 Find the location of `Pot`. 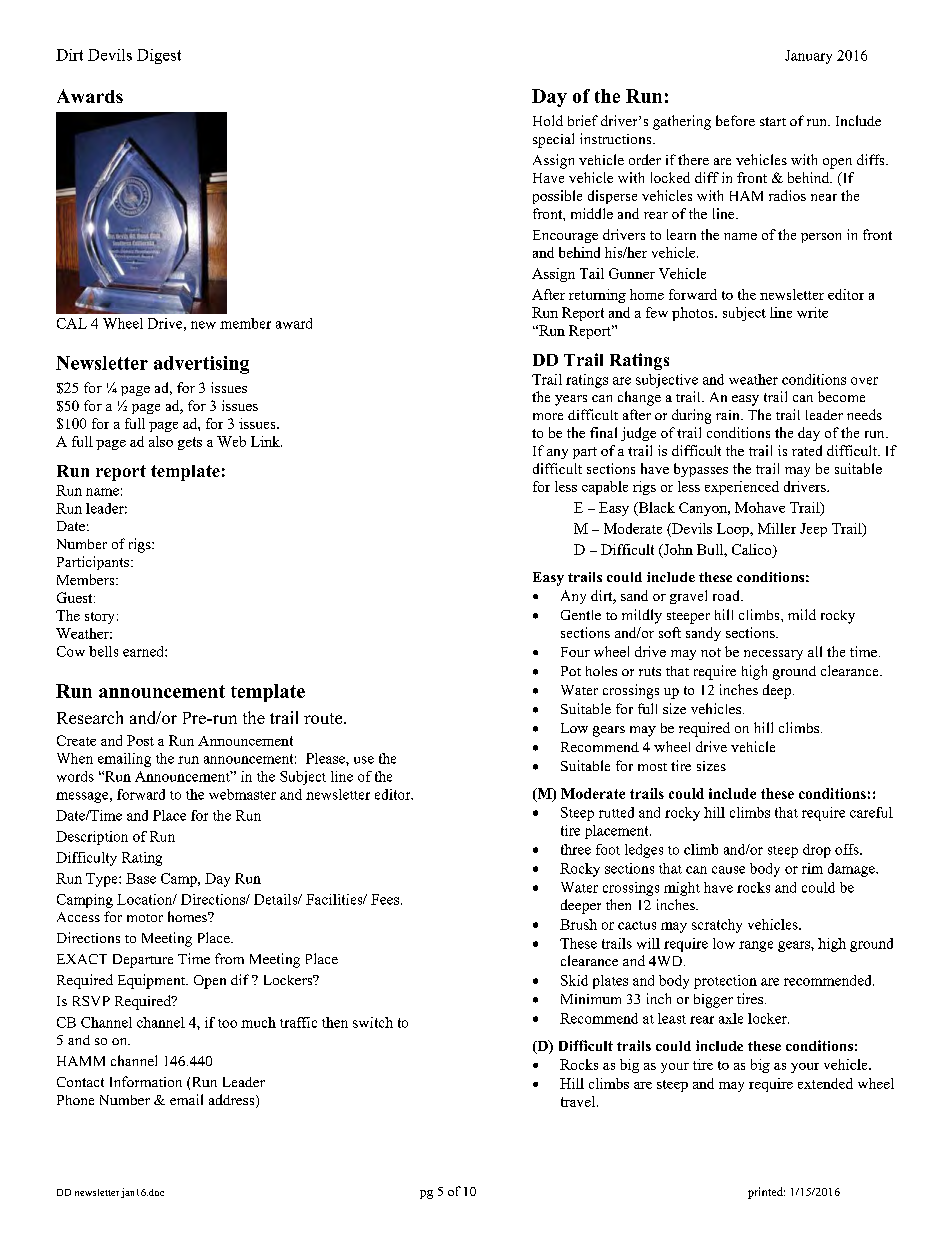

Pot is located at coordinates (571, 671).
